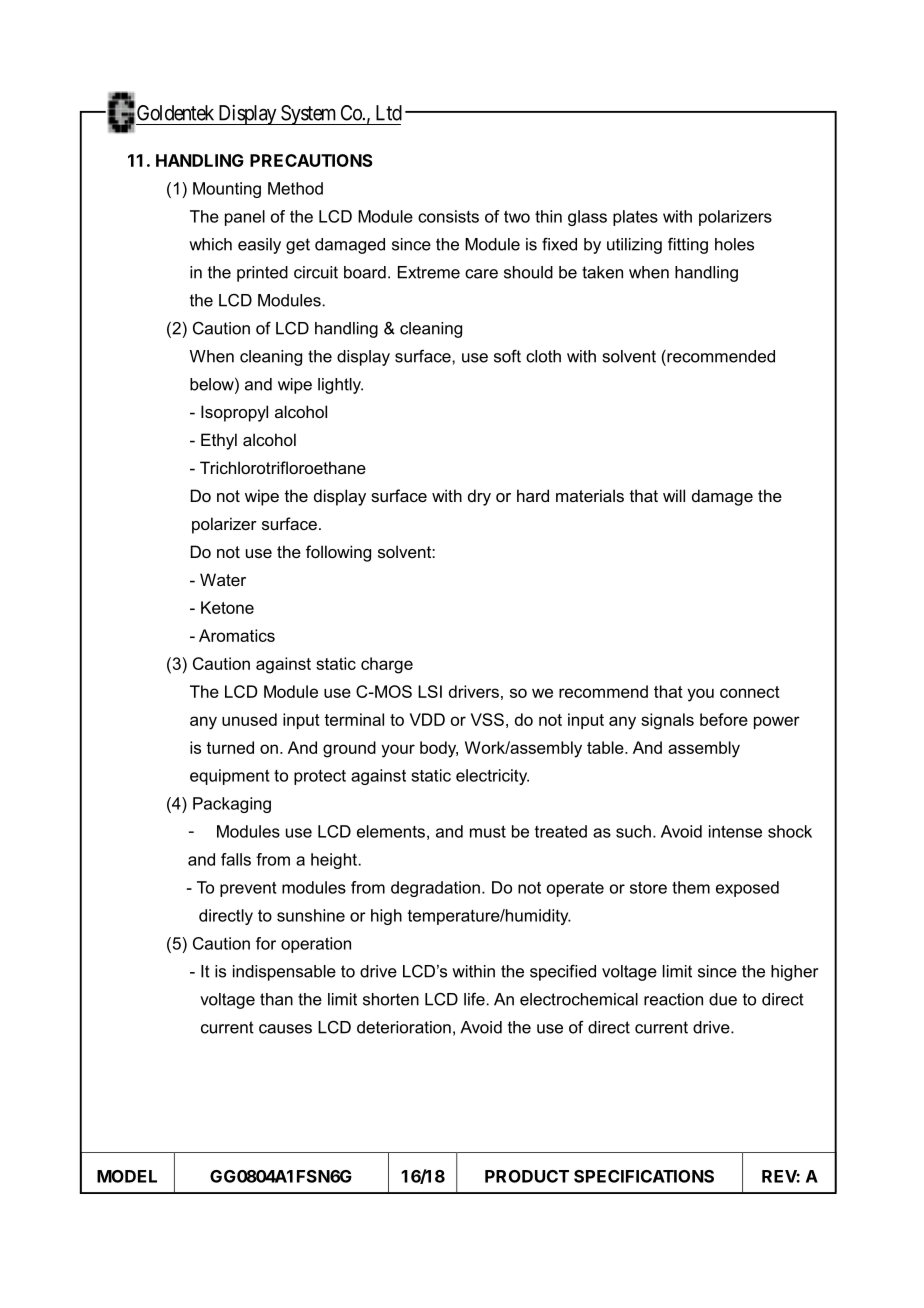 This screenshot has height=1308, width=924. What do you see at coordinates (439, 749) in the screenshot?
I see `body` at bounding box center [439, 749].
